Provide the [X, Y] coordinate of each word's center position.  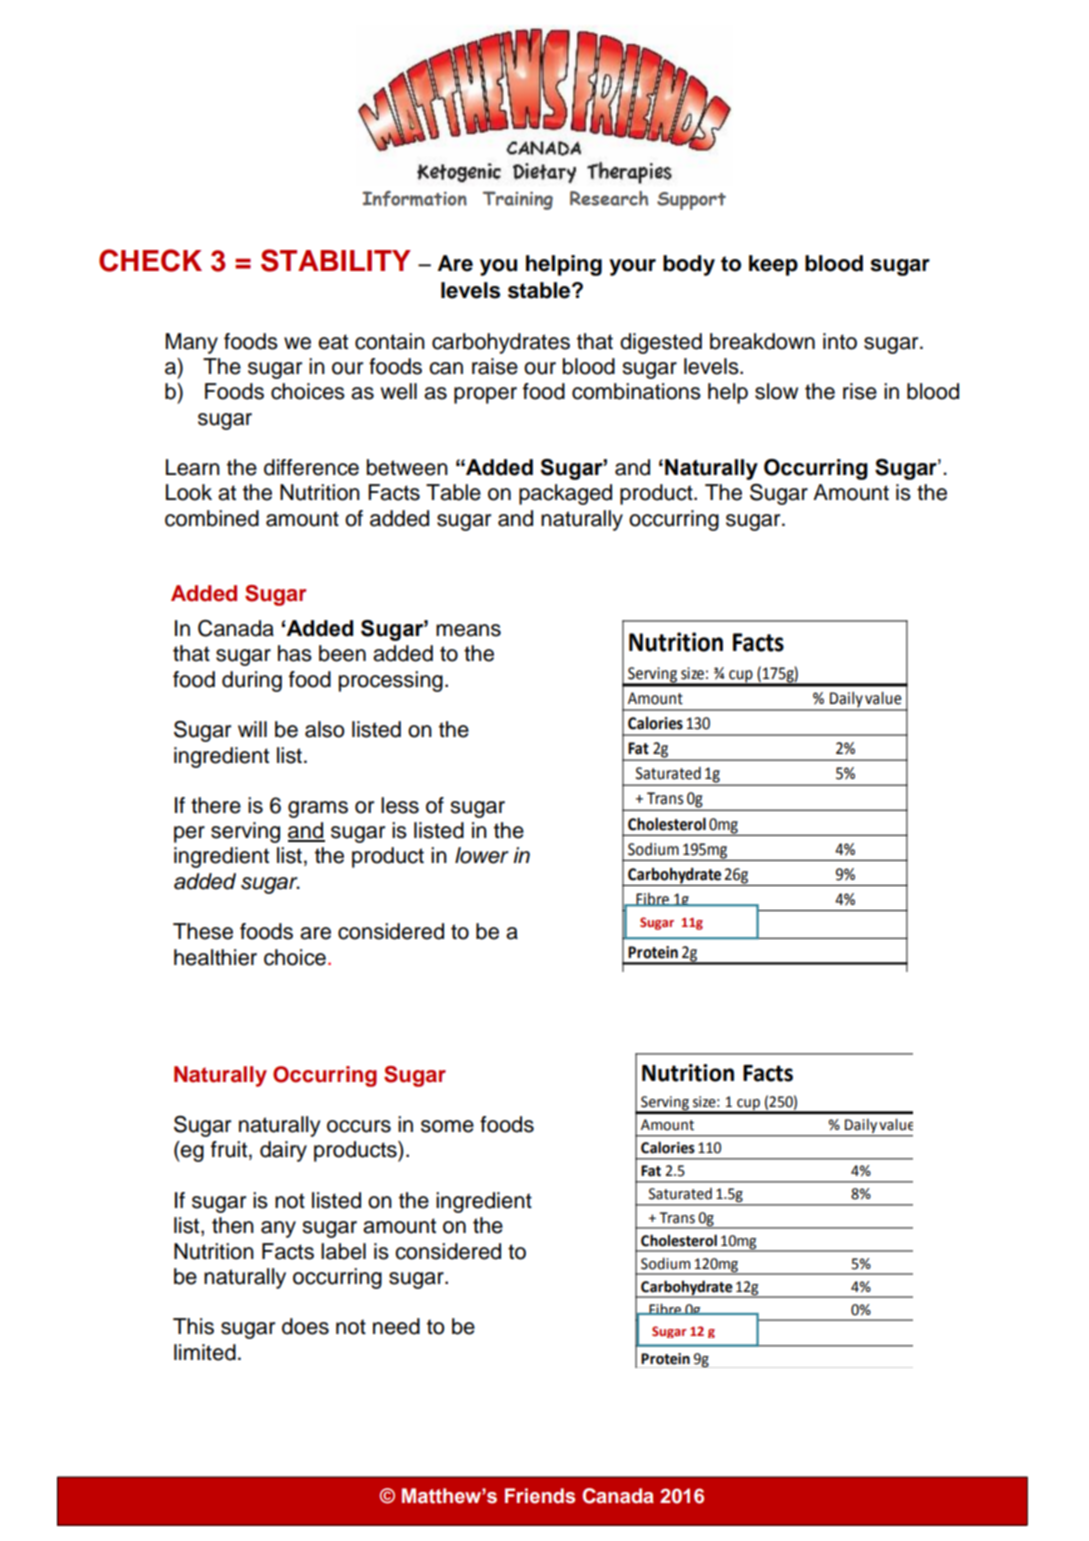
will [252, 729]
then [233, 1225]
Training [518, 200]
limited [205, 1352]
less [400, 805]
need [396, 1326]
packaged [565, 494]
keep [773, 265]
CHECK [150, 260]
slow [776, 391]
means [468, 630]
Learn [193, 467]
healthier [215, 957]
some [447, 1126]
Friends [540, 1496]
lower [482, 855]
